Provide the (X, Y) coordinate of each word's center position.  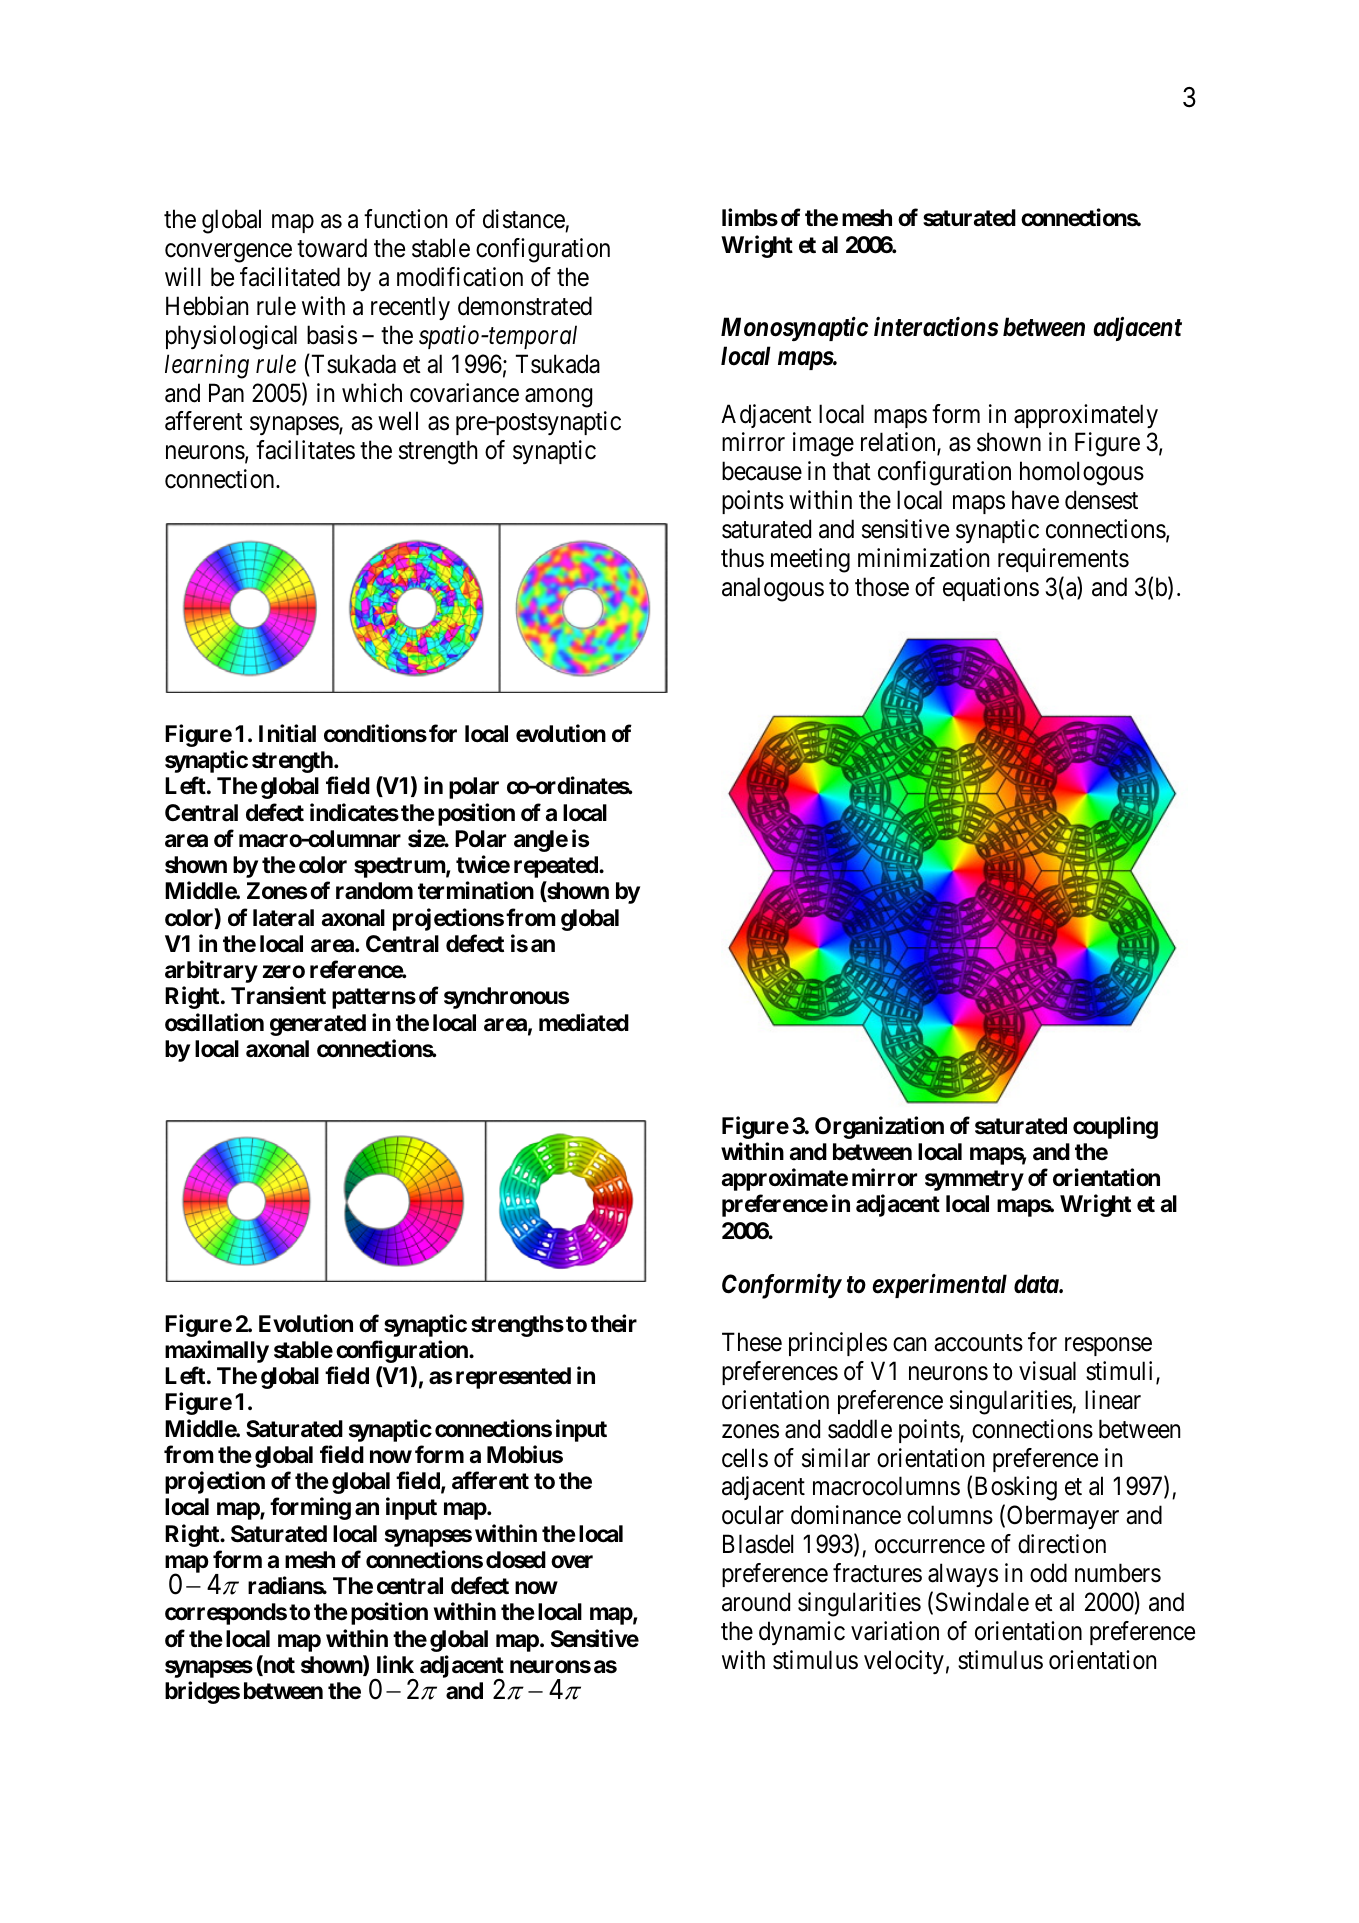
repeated (557, 867)
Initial (287, 733)
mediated (584, 1022)
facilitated (290, 277)
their (614, 1323)
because (762, 471)
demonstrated (525, 306)
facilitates (305, 450)
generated (318, 1025)
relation (899, 443)
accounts (978, 1343)
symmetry (974, 1180)
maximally (217, 1351)
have (1035, 500)
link (395, 1664)
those (882, 587)
